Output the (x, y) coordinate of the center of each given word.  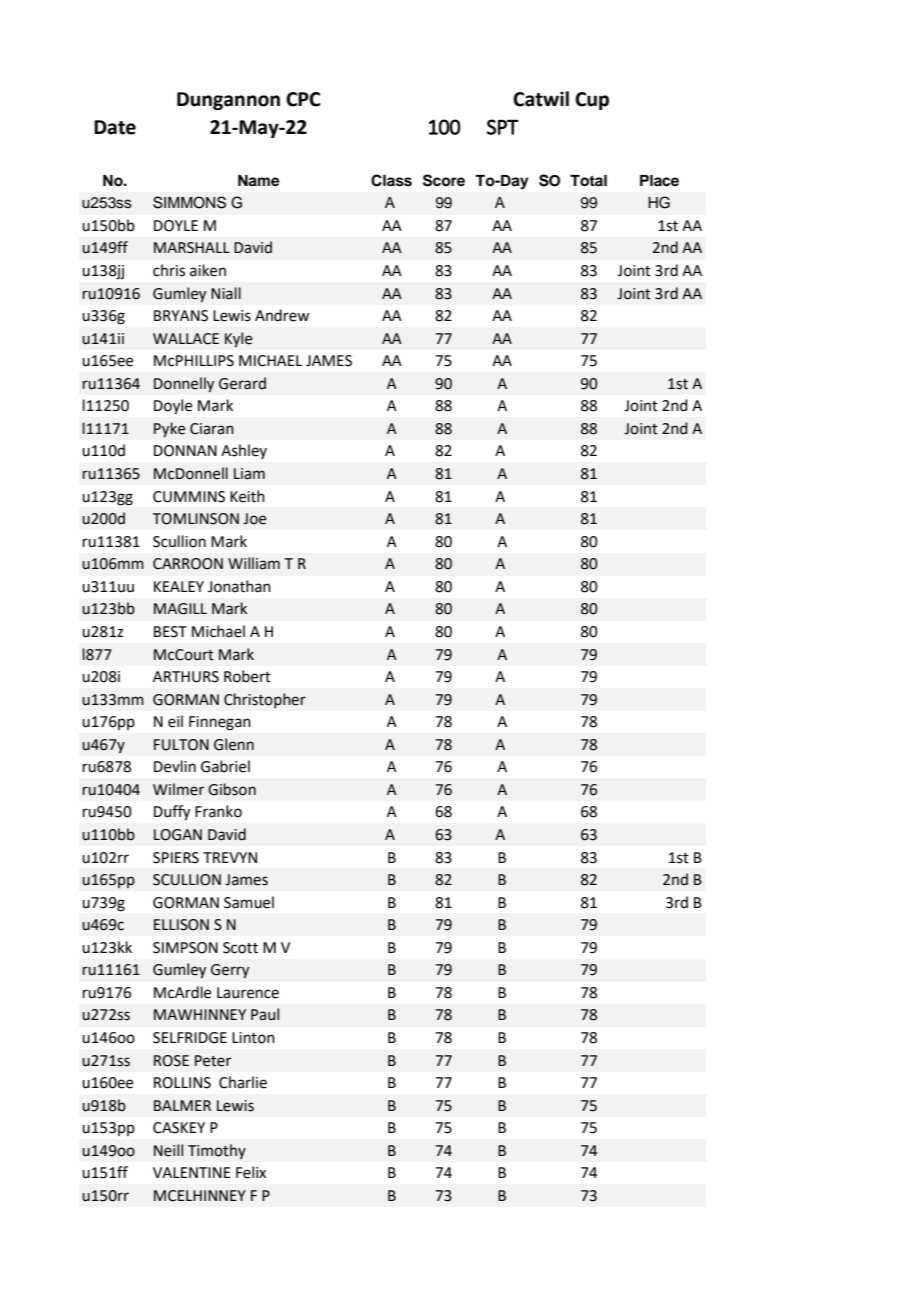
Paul (265, 1014)
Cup (592, 101)
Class (391, 180)
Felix (251, 1172)
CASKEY (179, 1128)
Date (115, 127)
